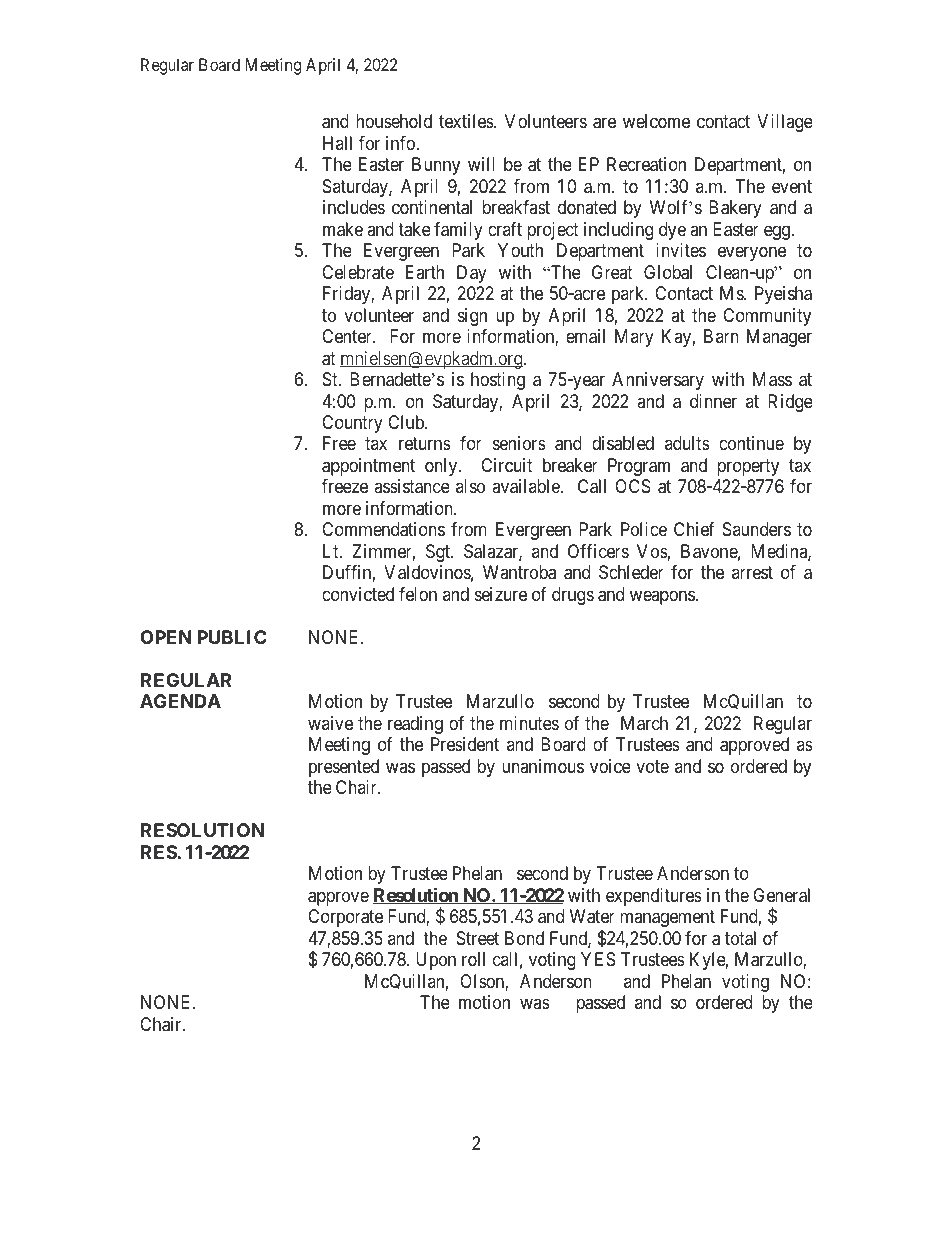  What do you see at coordinates (721, 336) in the screenshot?
I see `Barn` at bounding box center [721, 336].
